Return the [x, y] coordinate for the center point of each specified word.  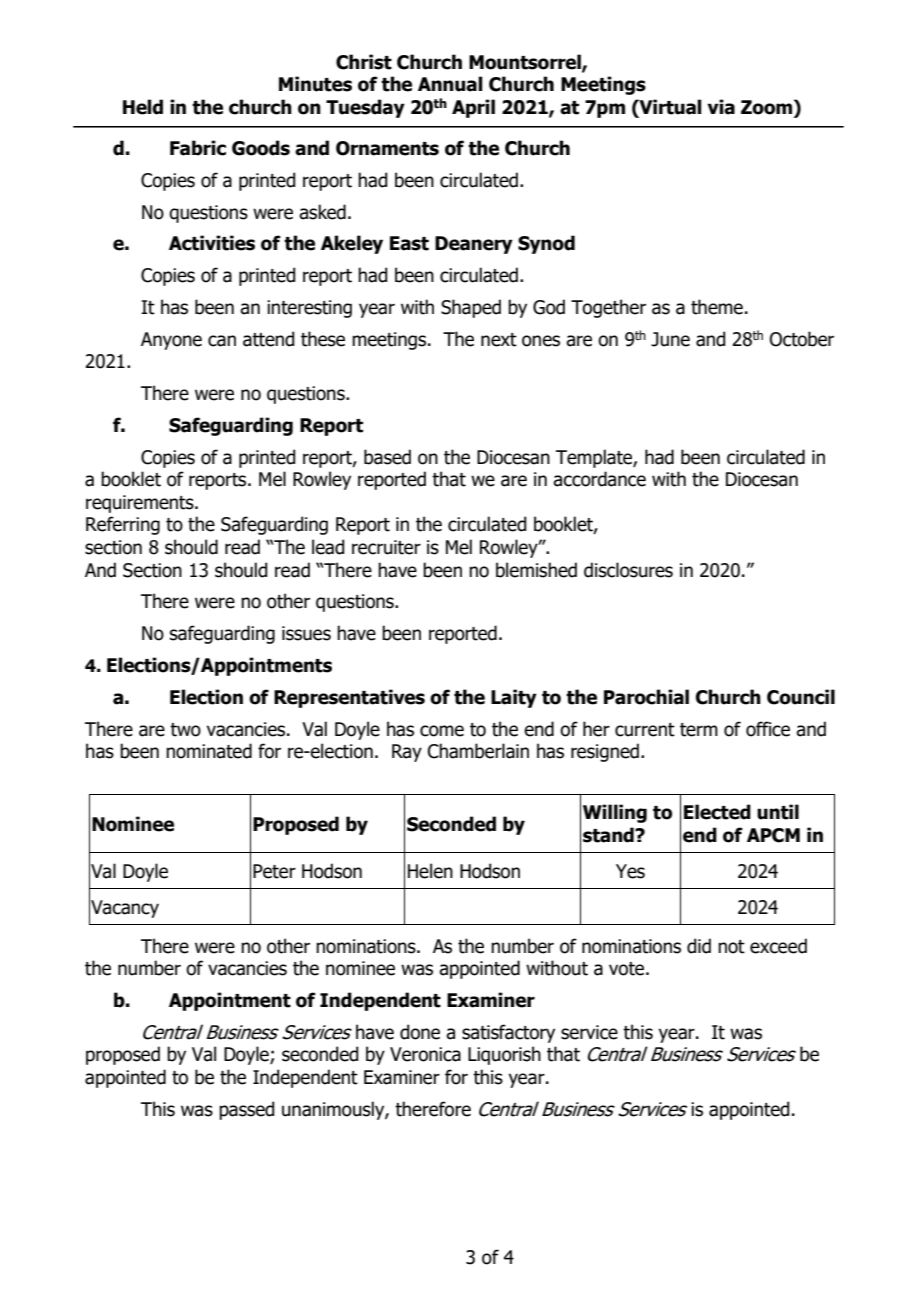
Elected [717, 812]
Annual [450, 84]
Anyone [171, 341]
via [721, 107]
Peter [274, 871]
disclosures [628, 570]
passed [246, 1110]
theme [717, 307]
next [499, 340]
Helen [430, 871]
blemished [536, 570]
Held [143, 107]
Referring [123, 525]
